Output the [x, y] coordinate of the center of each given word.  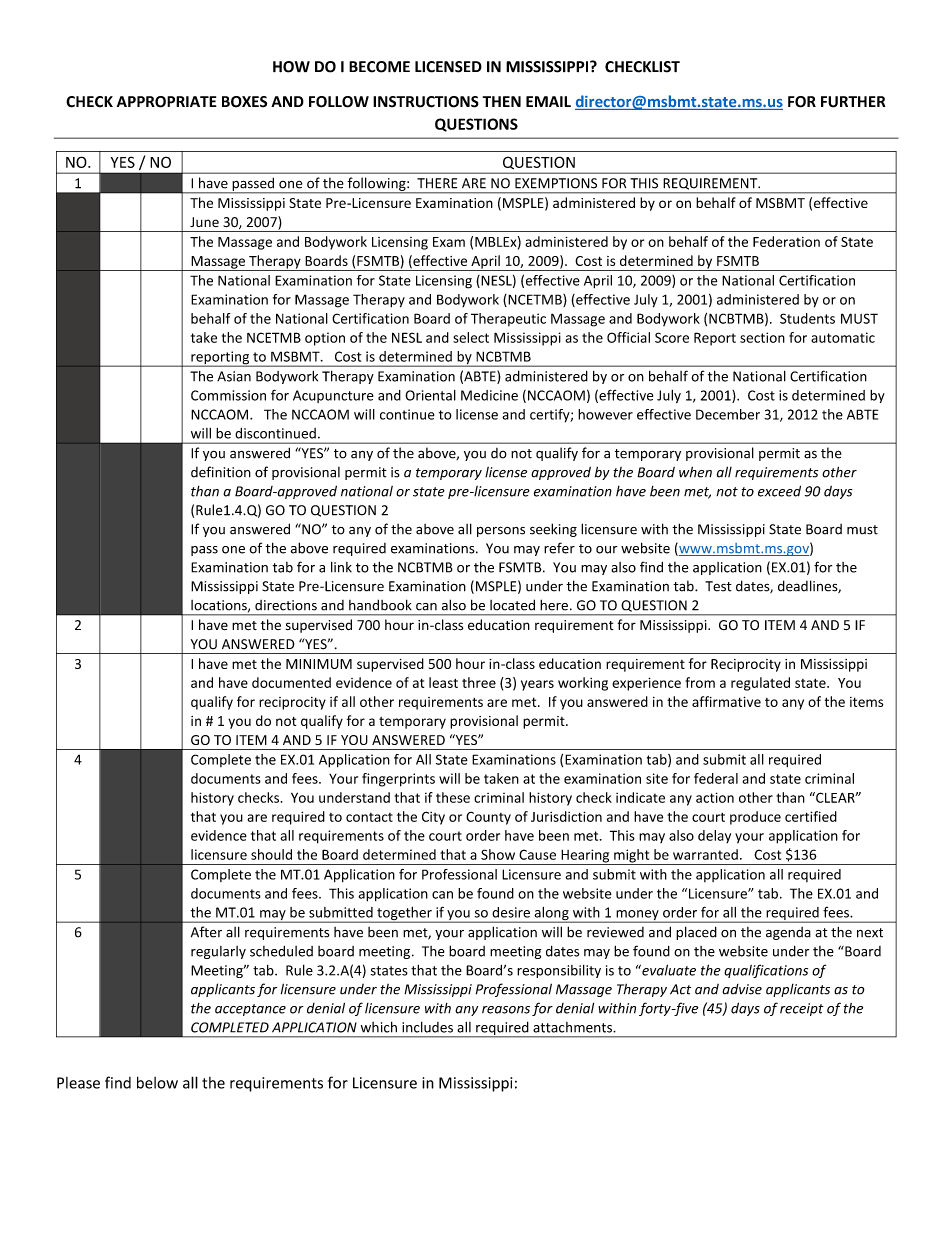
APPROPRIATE [167, 102]
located [512, 605]
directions [286, 605]
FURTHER [853, 102]
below [157, 1082]
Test [718, 586]
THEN [502, 101]
